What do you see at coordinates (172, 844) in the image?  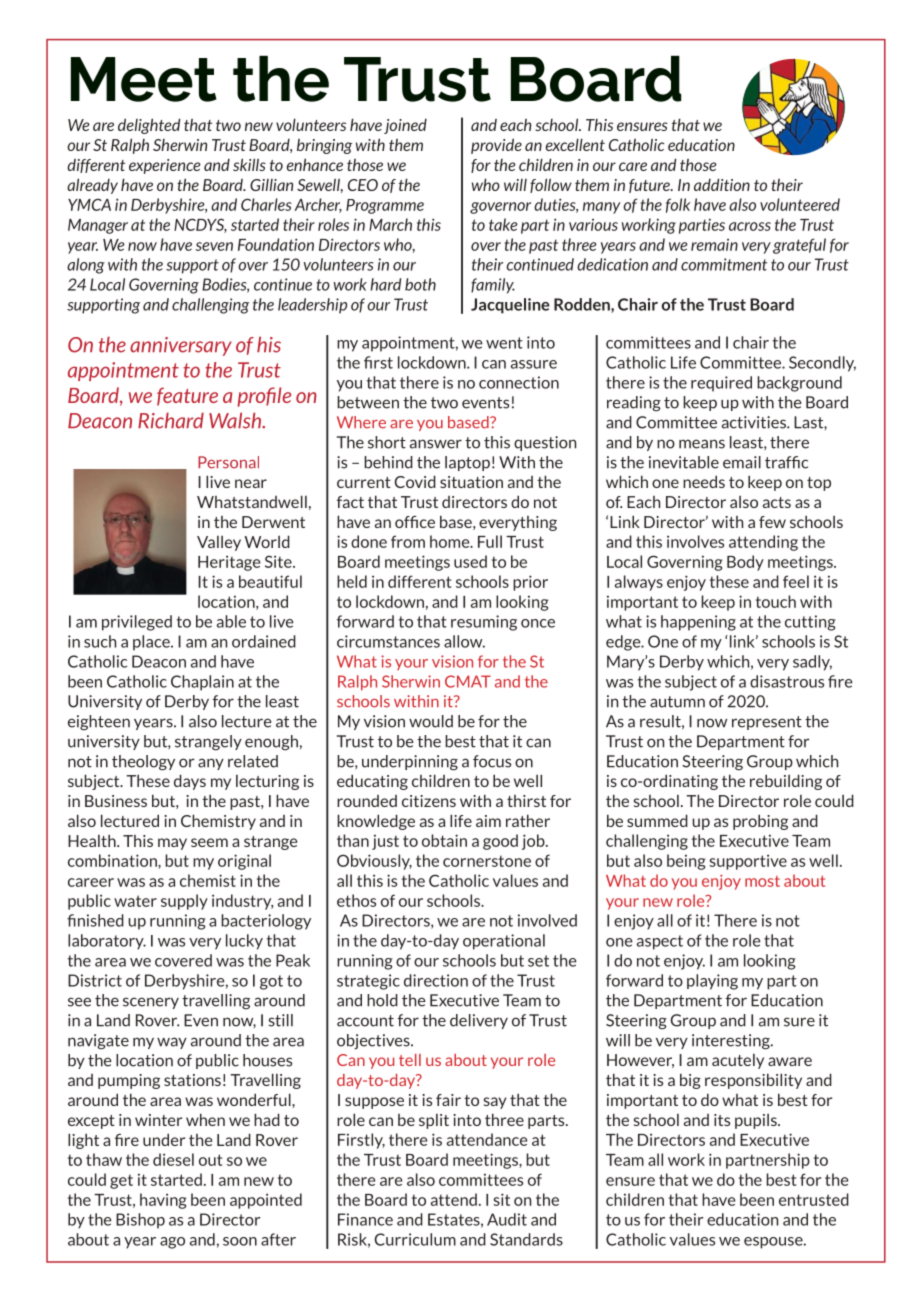 I see `may` at bounding box center [172, 844].
